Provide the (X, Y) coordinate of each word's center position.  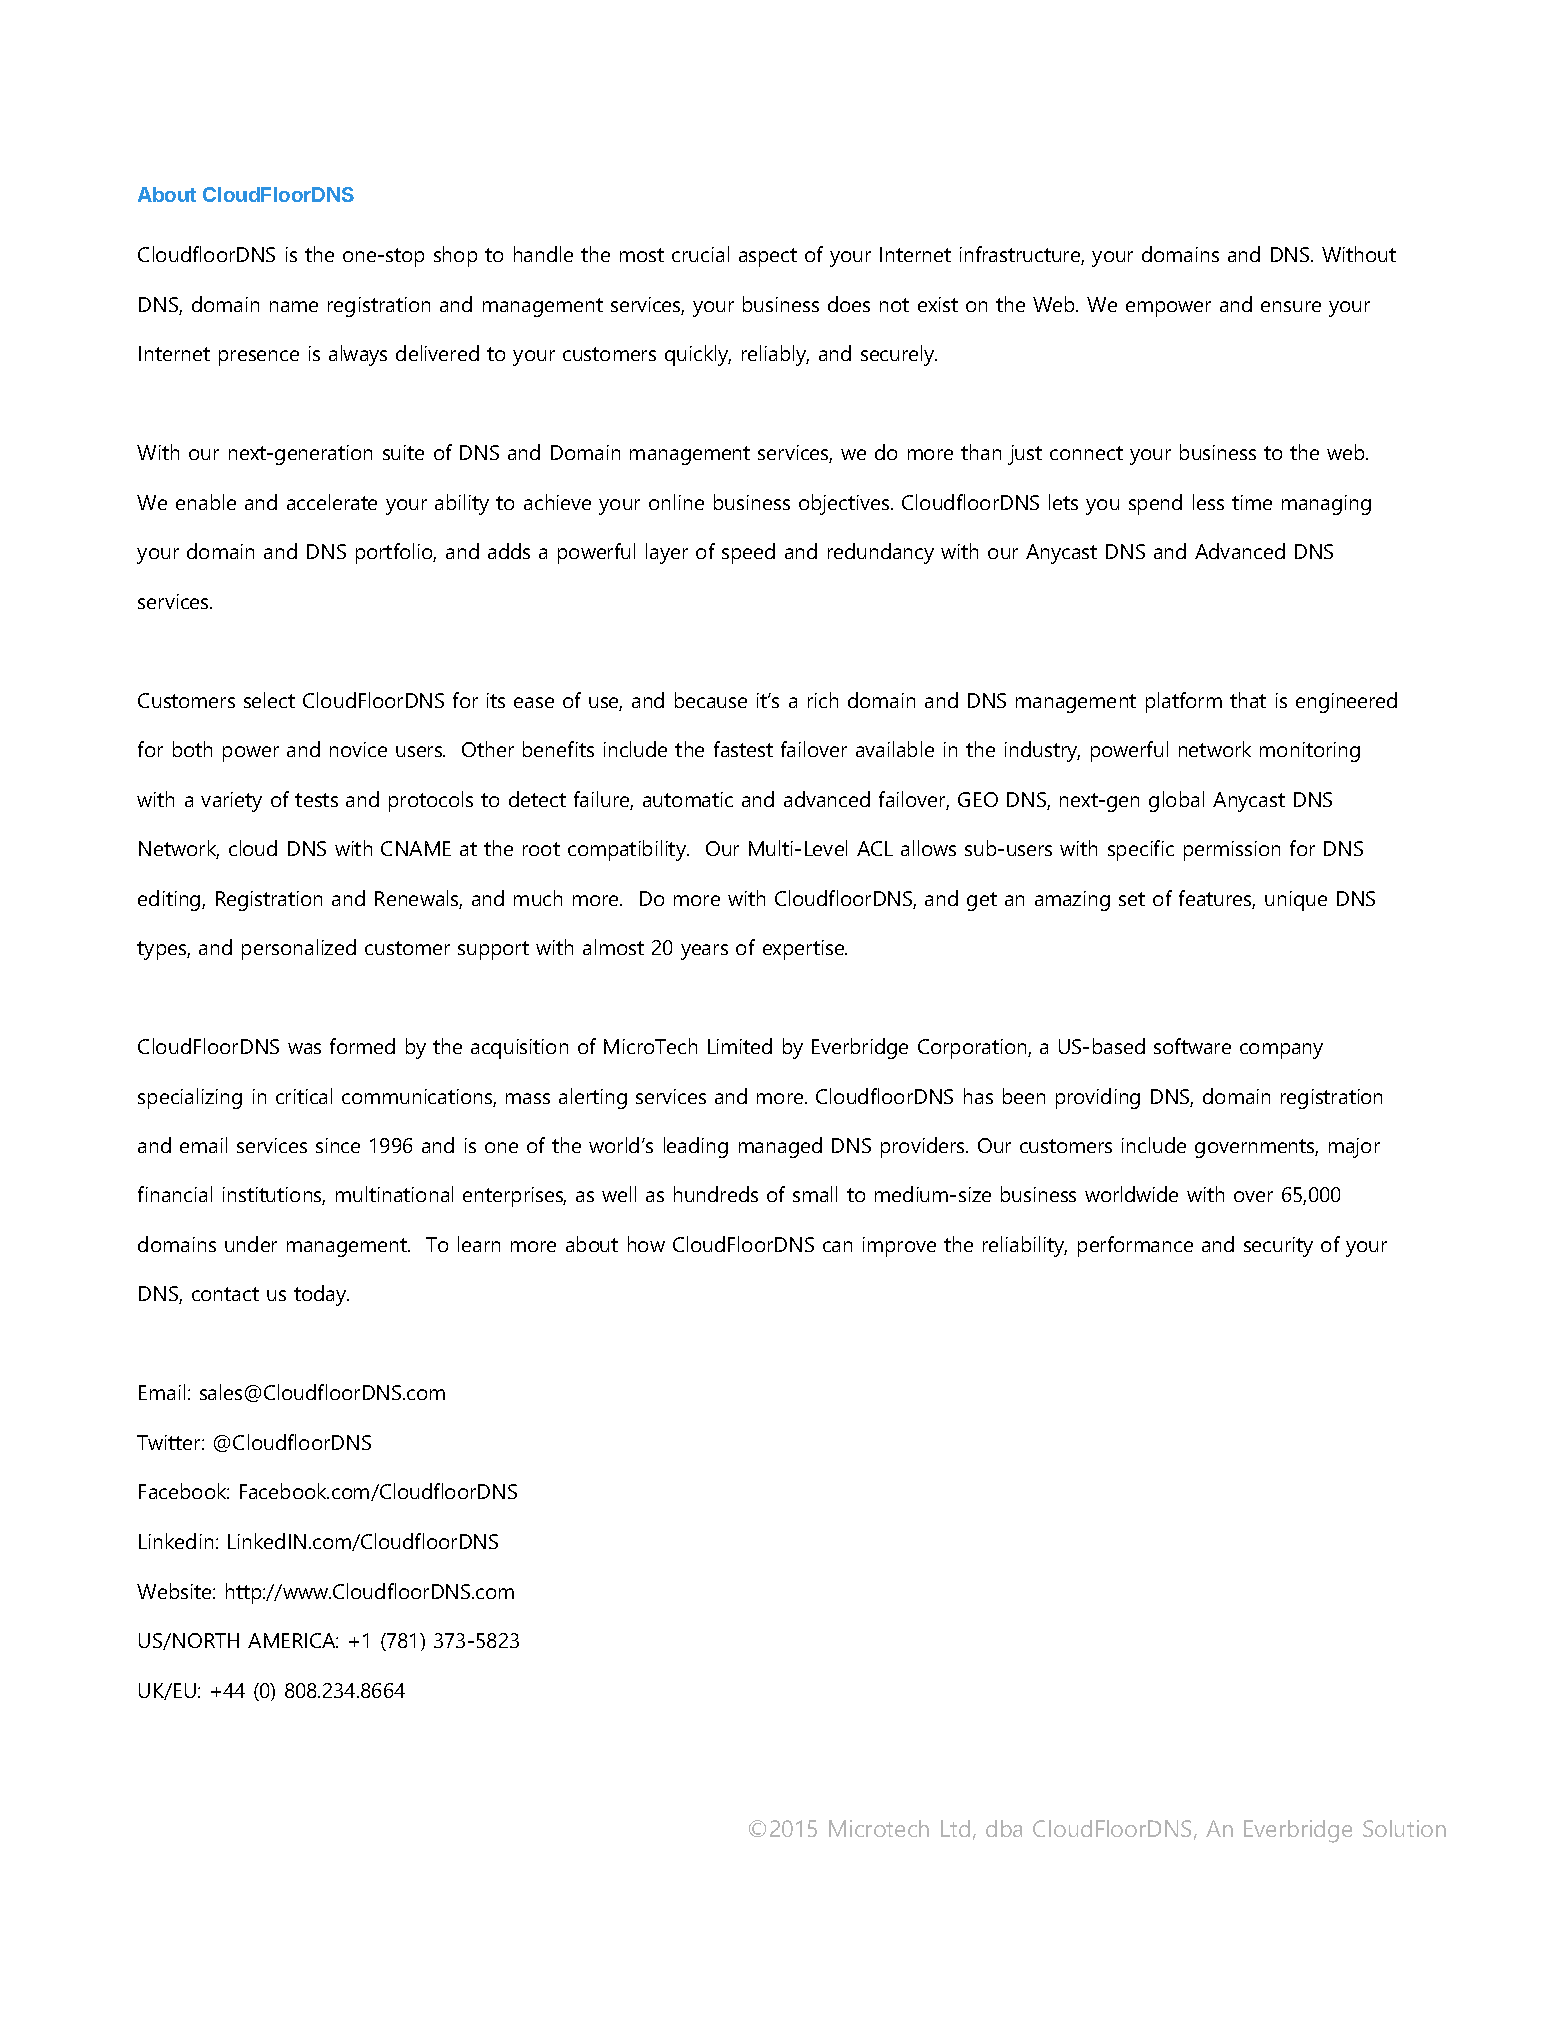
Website (175, 1591)
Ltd (955, 1828)
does (849, 304)
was (304, 1048)
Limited (740, 1046)
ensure (1291, 306)
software (1192, 1046)
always (358, 355)
